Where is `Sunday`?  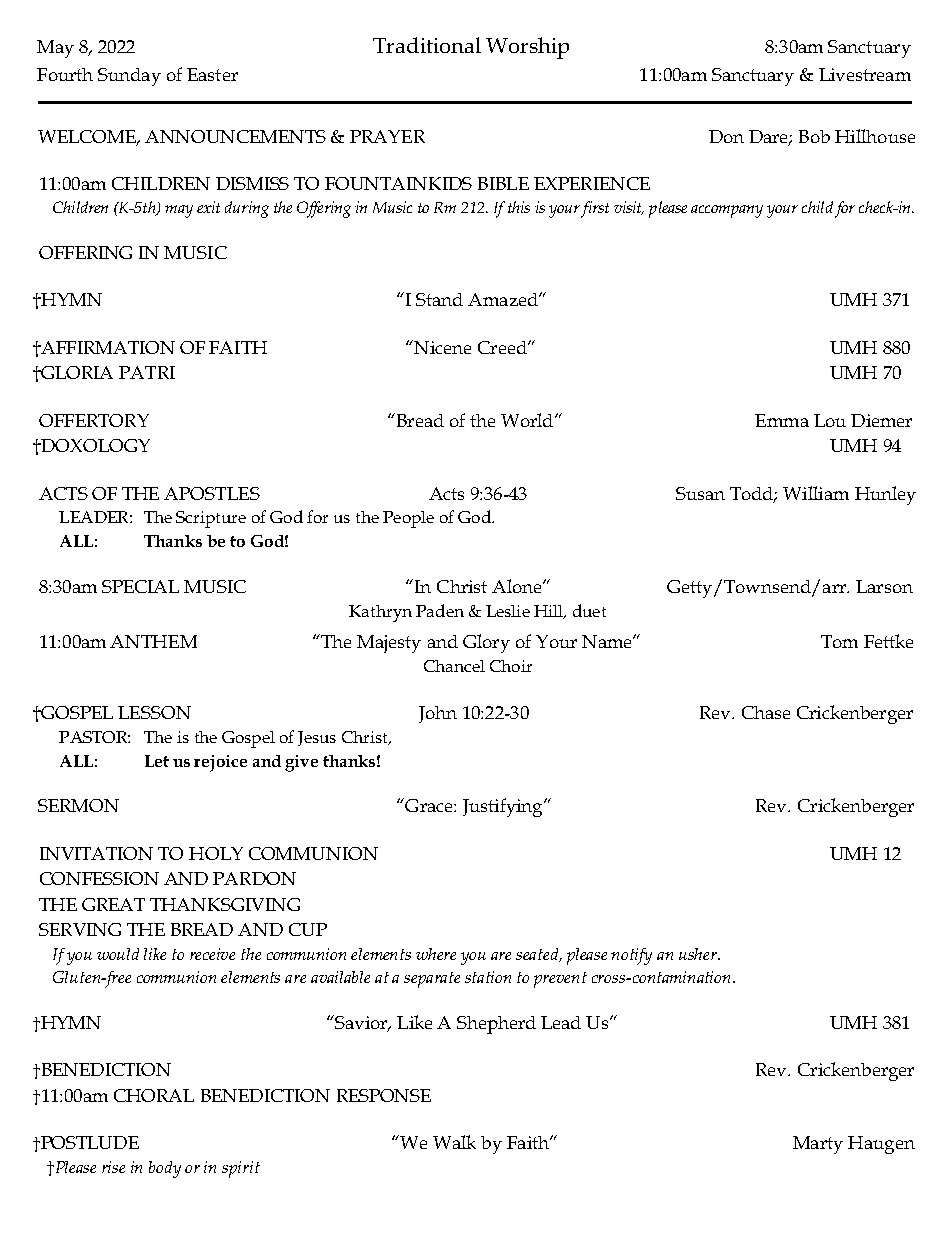
Sunday is located at coordinates (129, 77).
